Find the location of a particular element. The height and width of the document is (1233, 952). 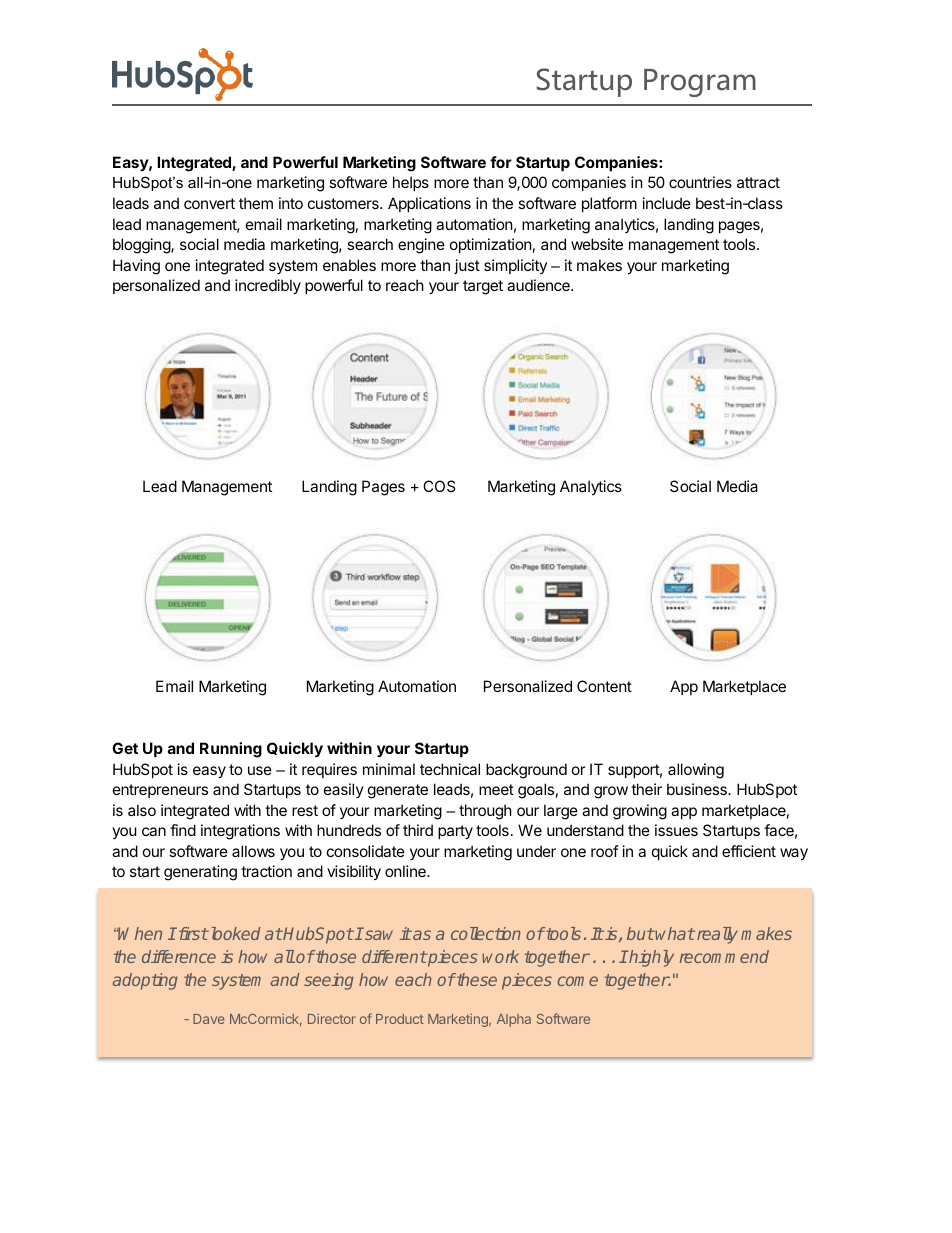

allowing is located at coordinates (696, 771).
